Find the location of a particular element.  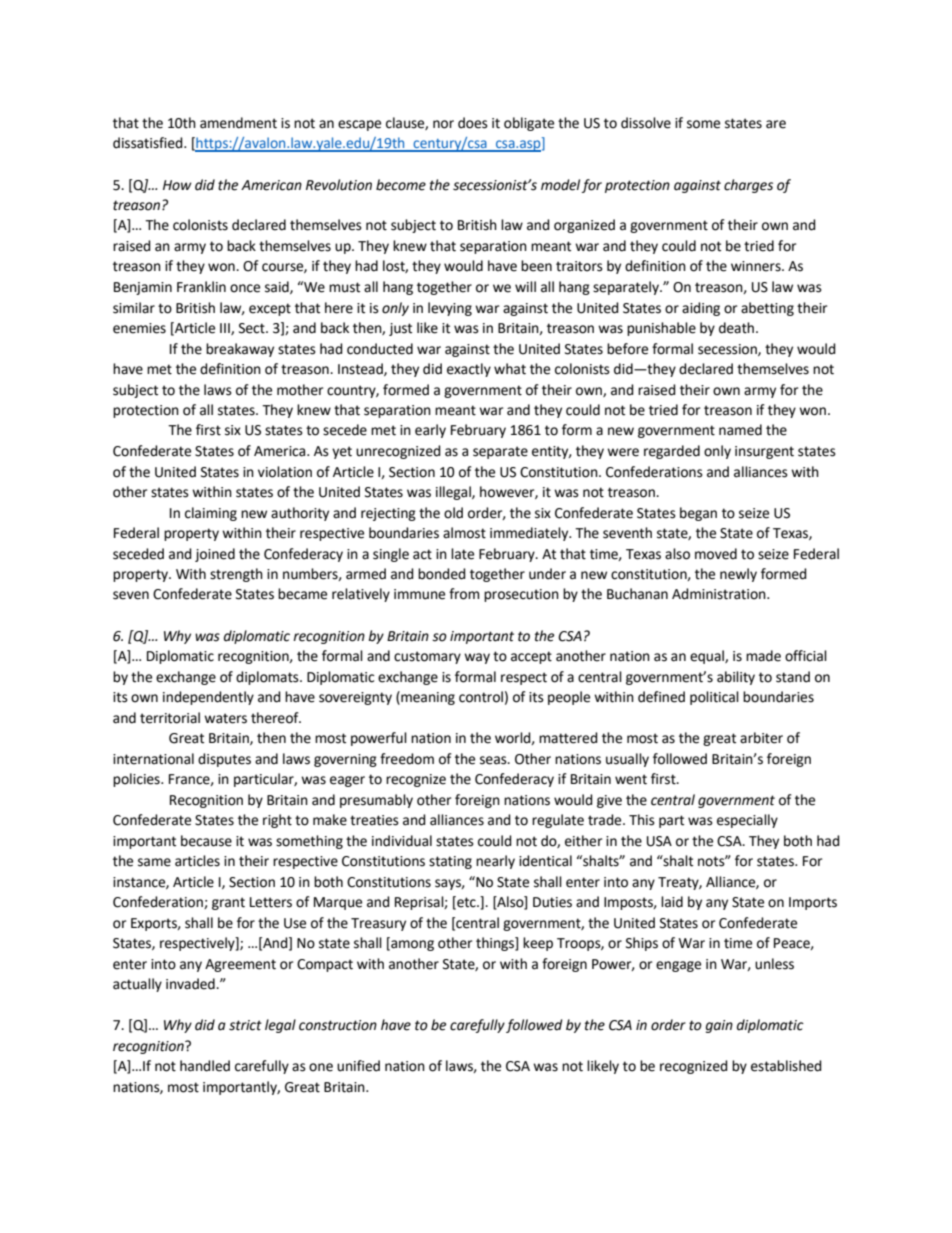

amendment is located at coordinates (238, 123).
